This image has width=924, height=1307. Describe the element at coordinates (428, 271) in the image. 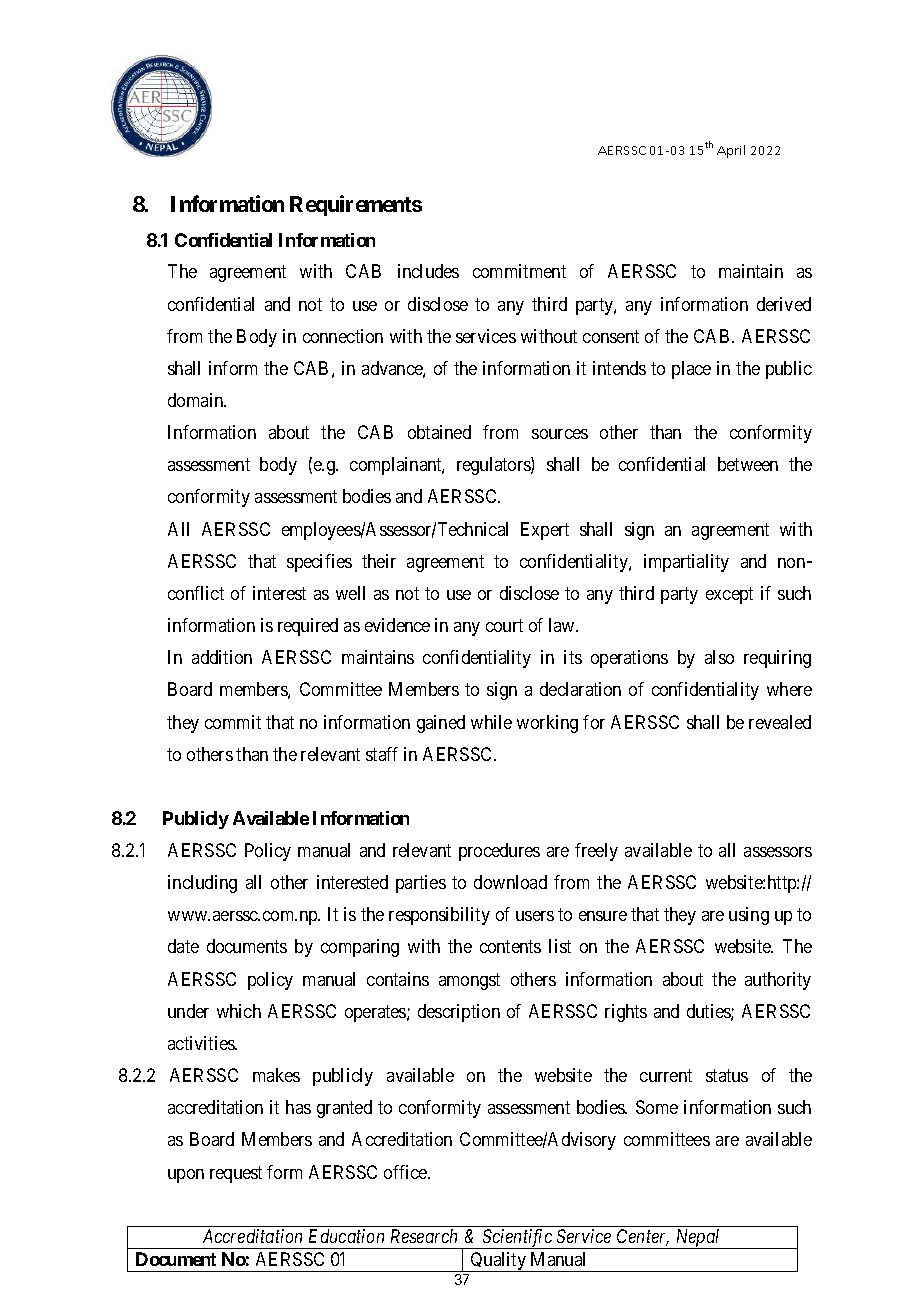

I see `includes` at that location.
